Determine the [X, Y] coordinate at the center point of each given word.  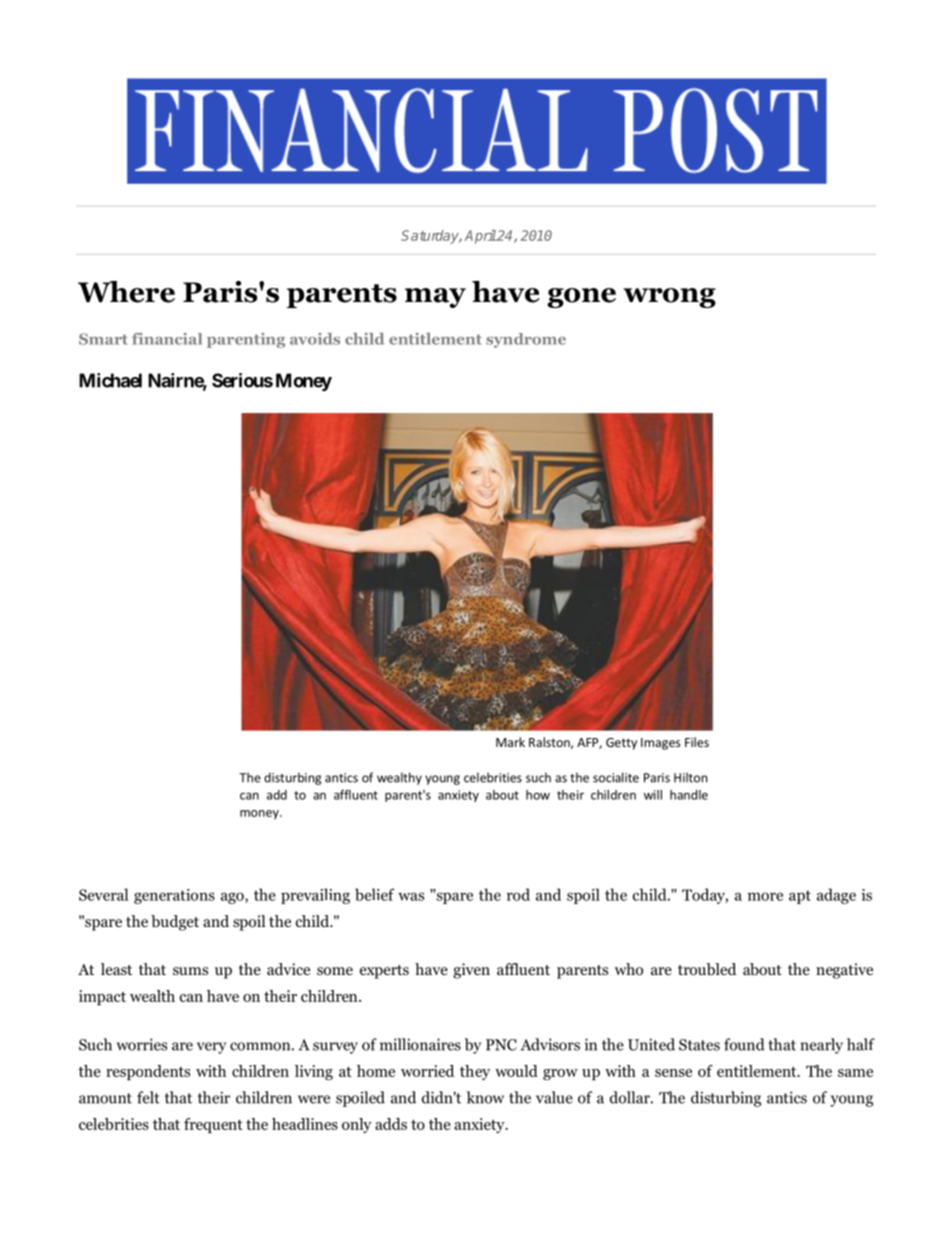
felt [148, 1097]
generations [174, 896]
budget [175, 923]
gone [581, 298]
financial [167, 339]
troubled [707, 969]
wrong [669, 298]
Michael [110, 380]
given [471, 971]
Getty [621, 744]
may [435, 298]
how [538, 795]
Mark [510, 742]
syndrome [526, 340]
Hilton [690, 777]
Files [697, 742]
